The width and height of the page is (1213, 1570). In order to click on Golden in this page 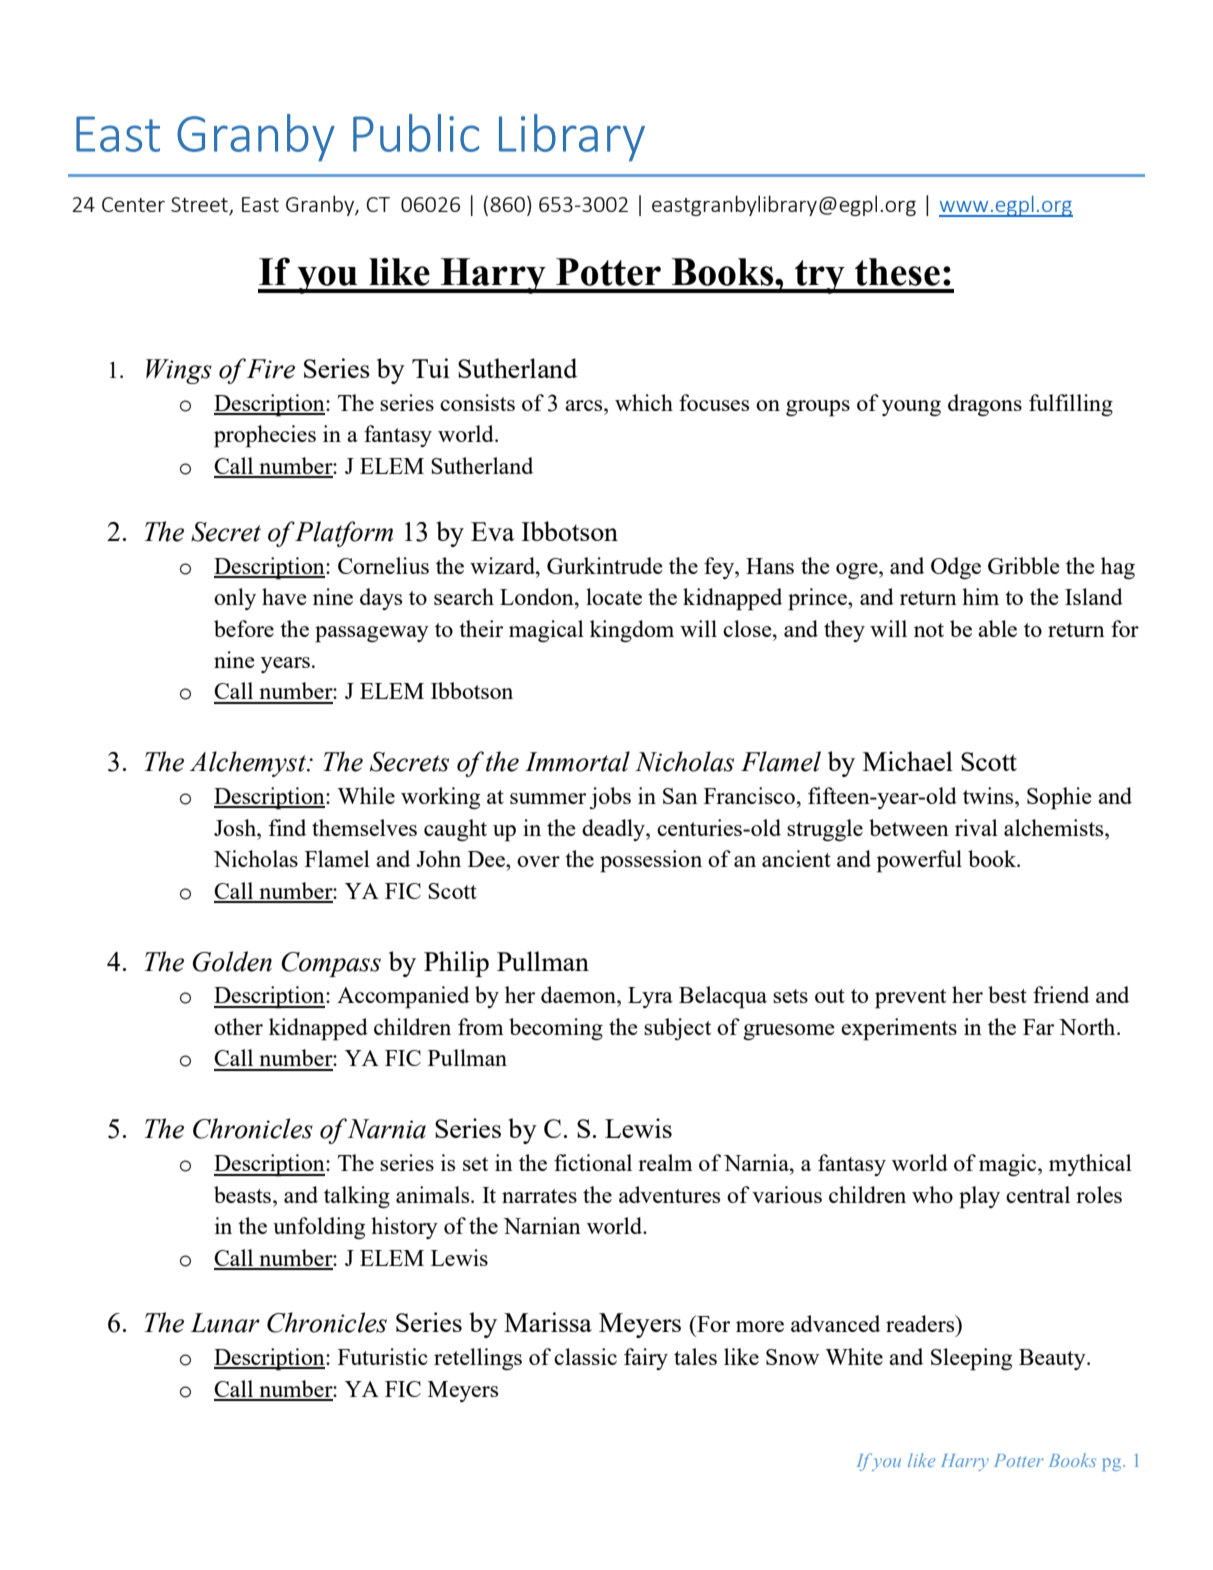, I will do `click(232, 961)`.
